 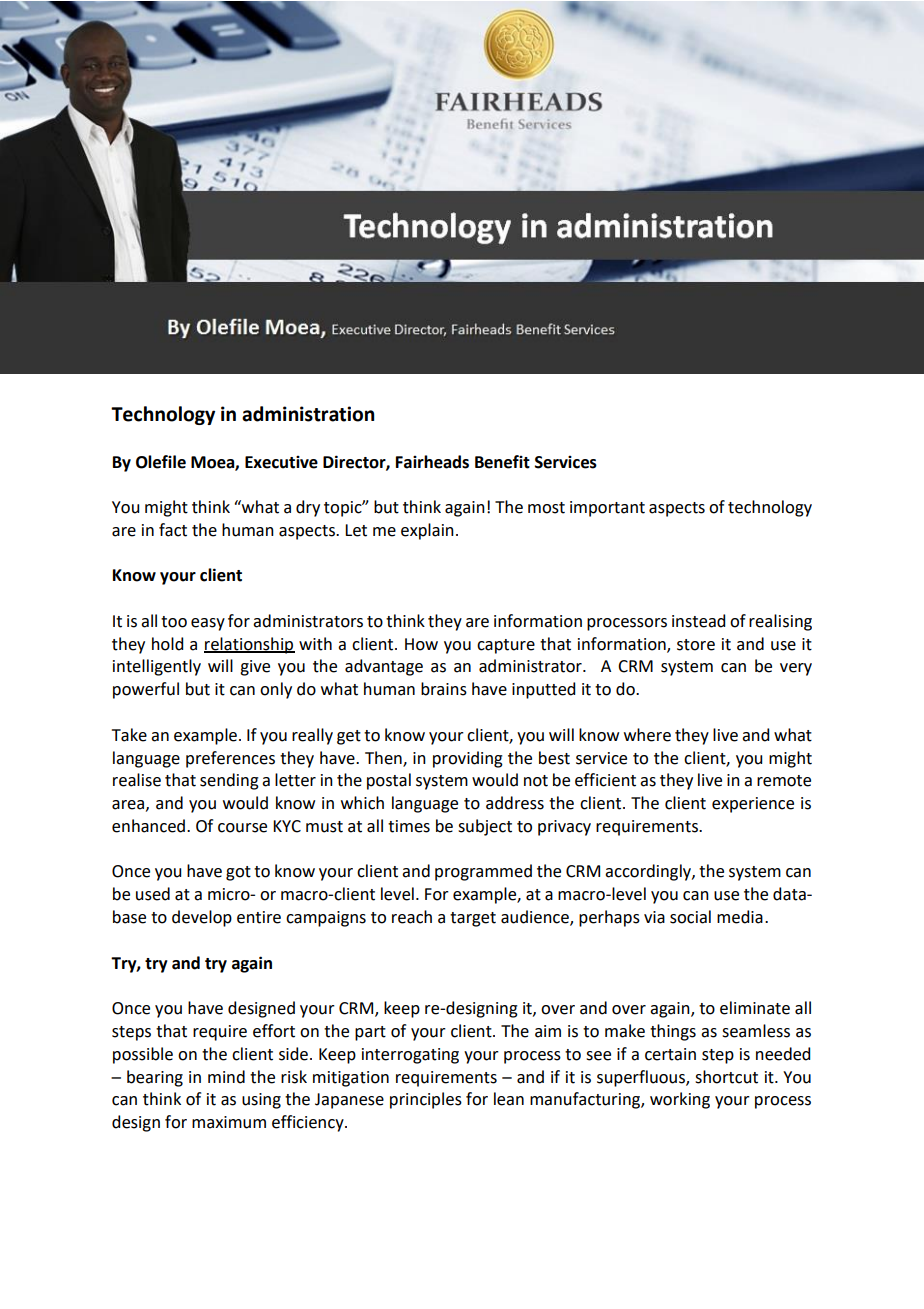 What do you see at coordinates (647, 735) in the screenshot?
I see `where` at bounding box center [647, 735].
